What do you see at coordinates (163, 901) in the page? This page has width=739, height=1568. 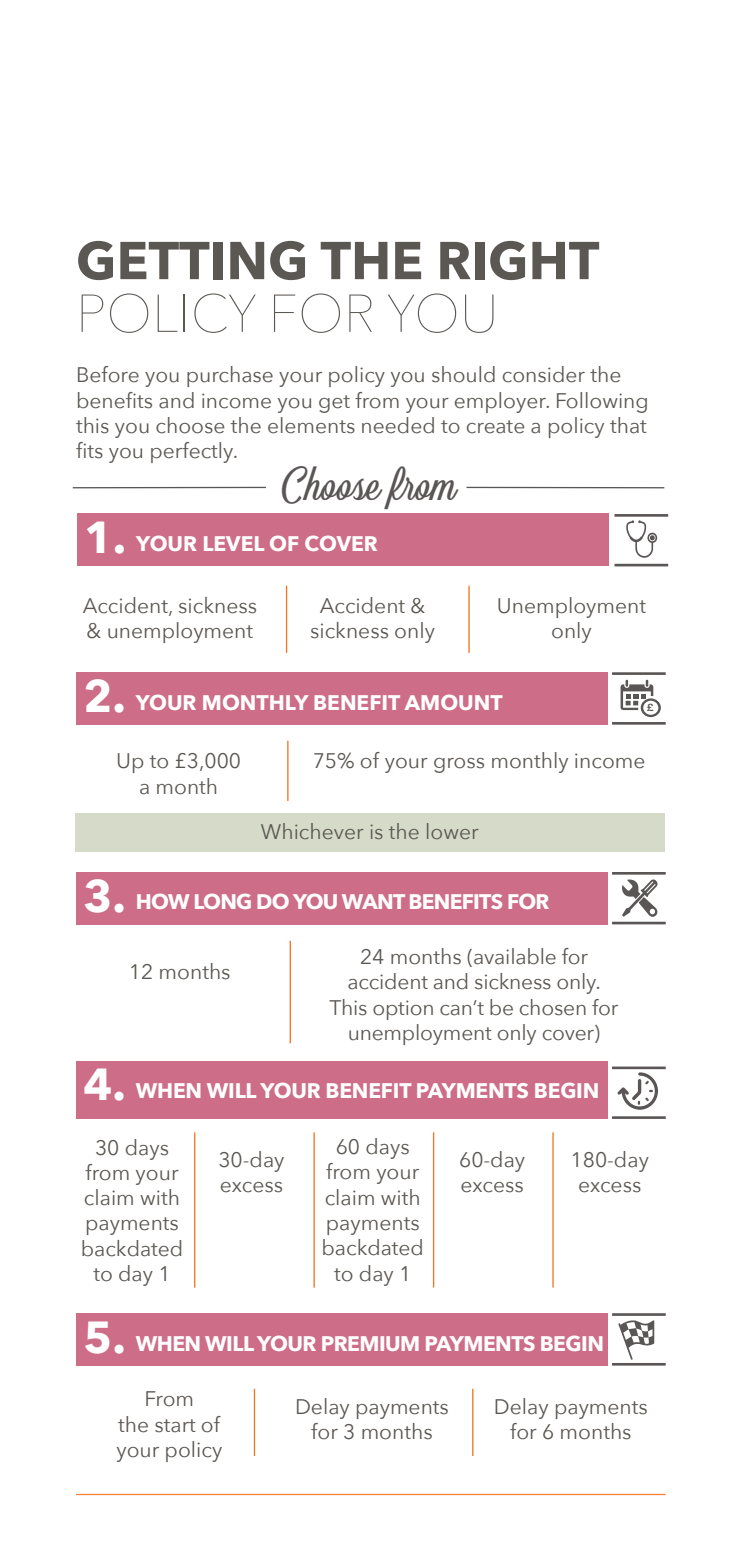 I see `HOW` at bounding box center [163, 901].
